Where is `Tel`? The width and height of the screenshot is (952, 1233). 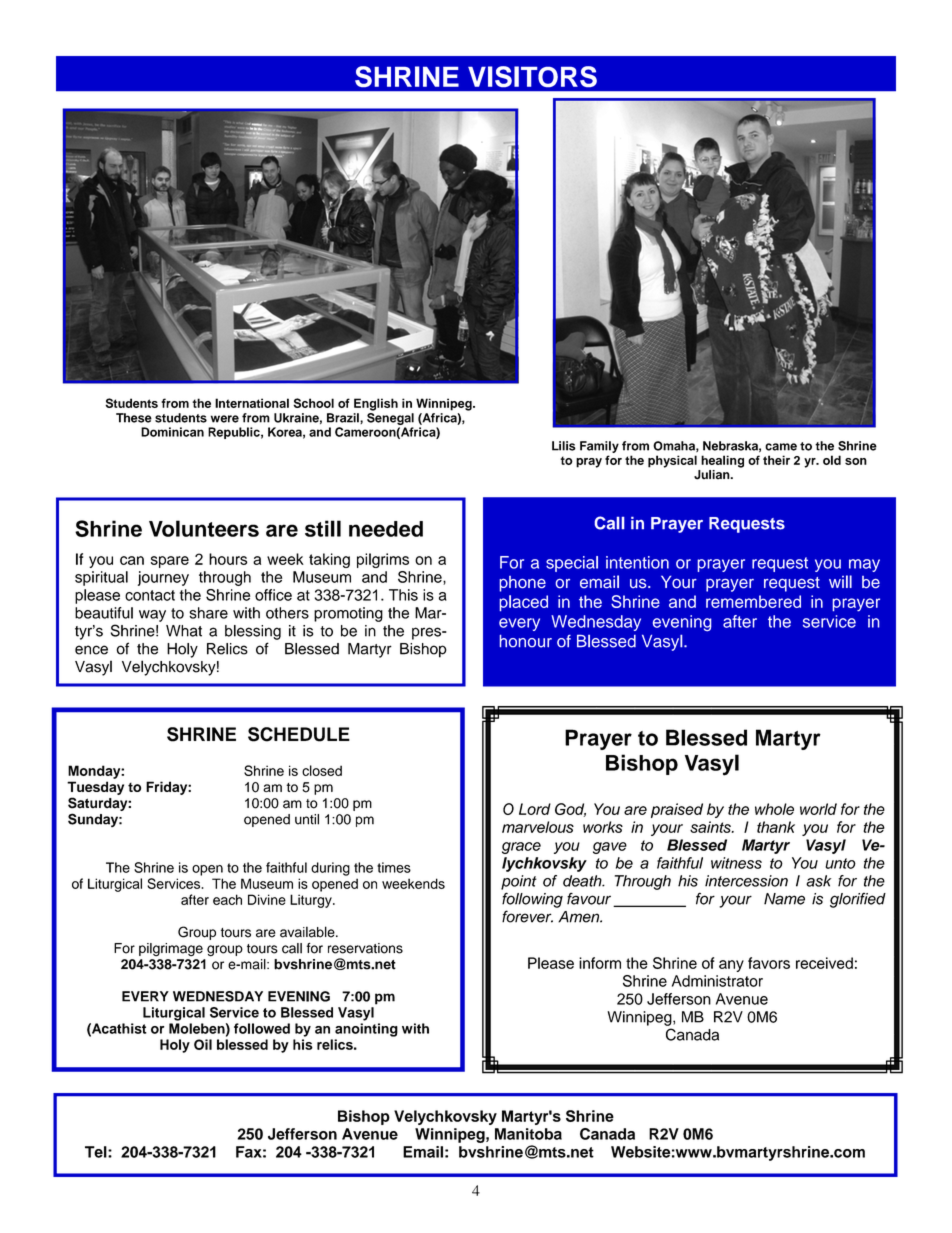 Tel is located at coordinates (97, 1152).
